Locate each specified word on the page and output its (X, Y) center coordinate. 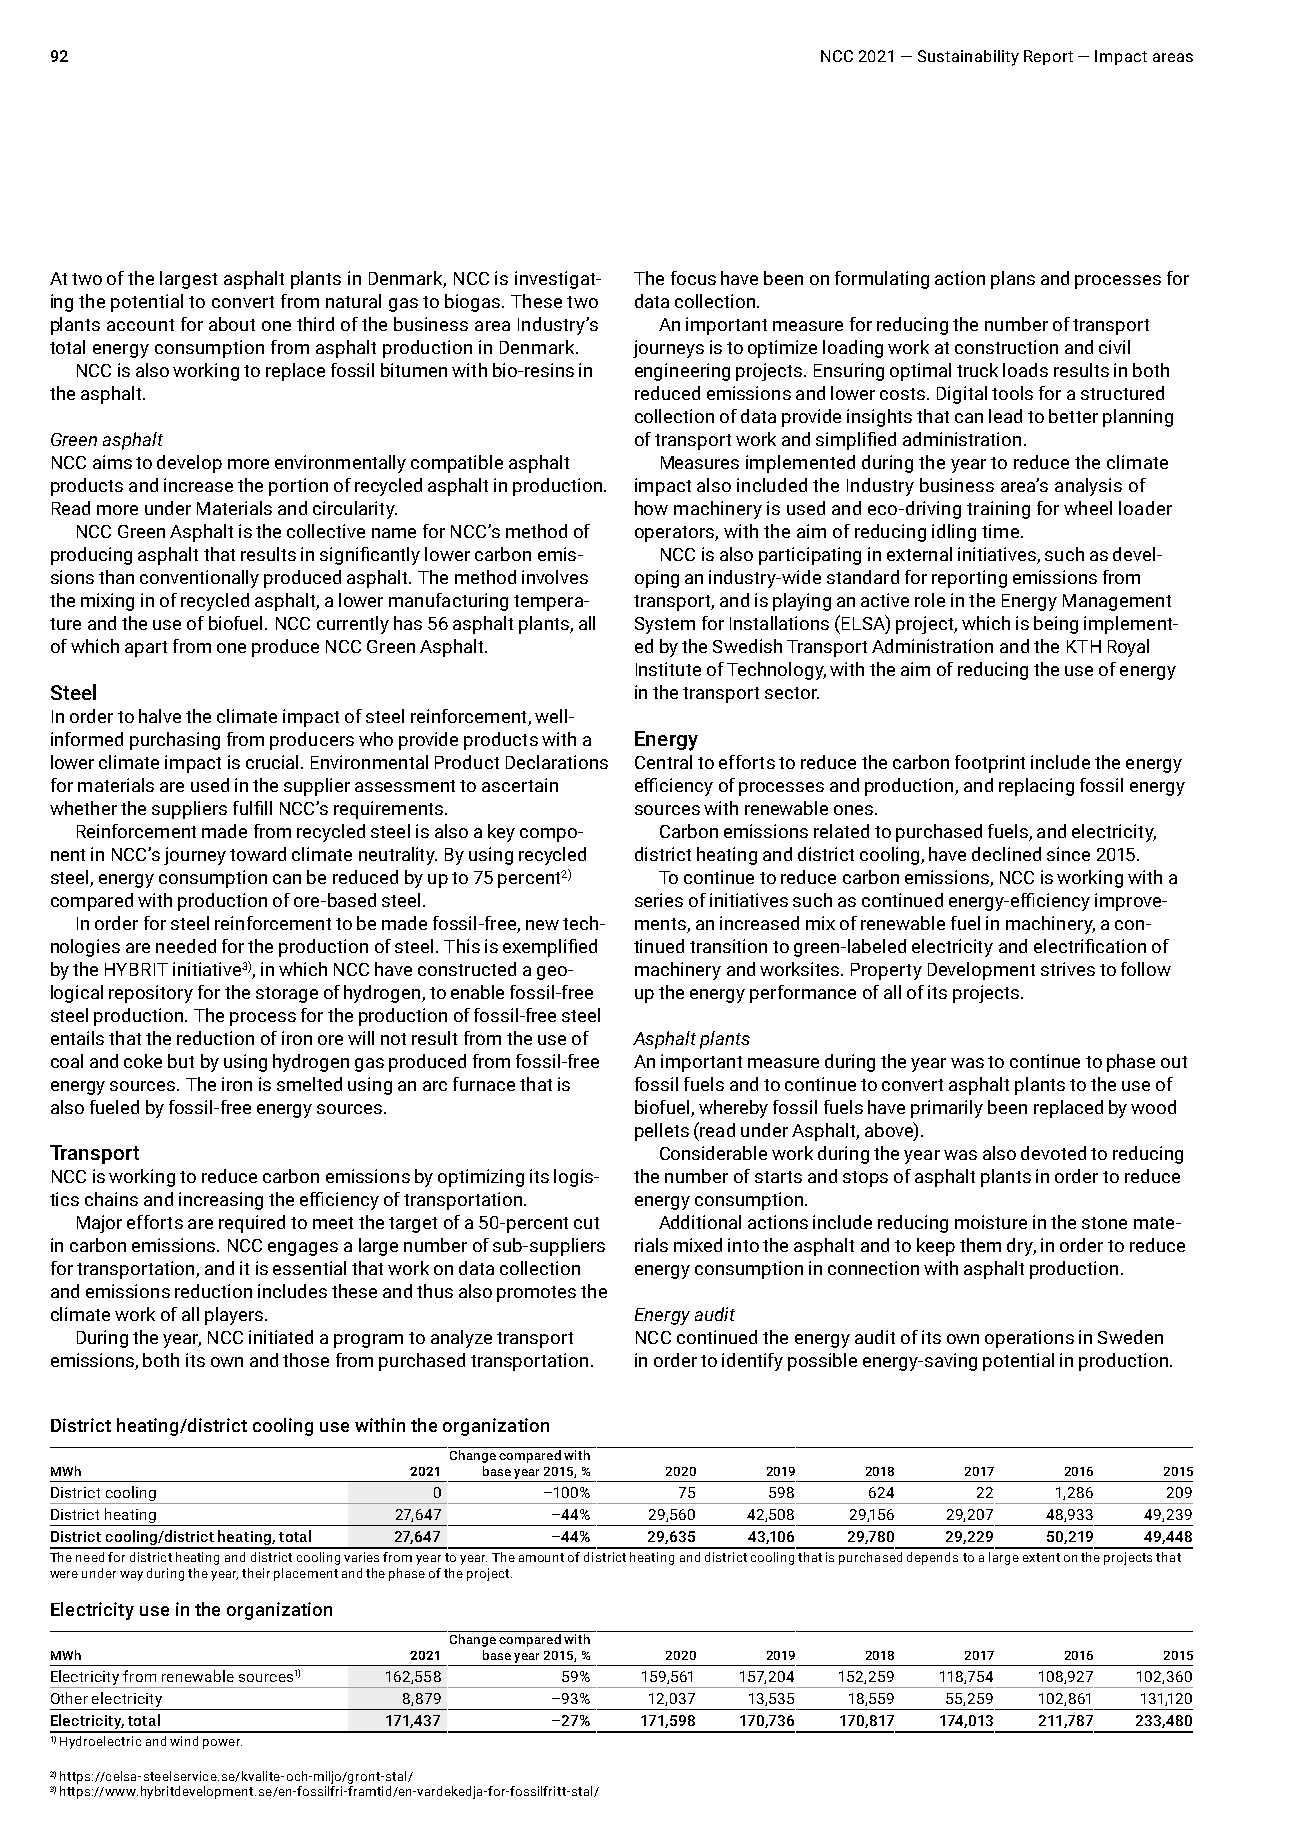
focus (693, 278)
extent (1041, 1557)
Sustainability (968, 58)
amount (541, 1557)
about (232, 324)
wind (184, 1741)
